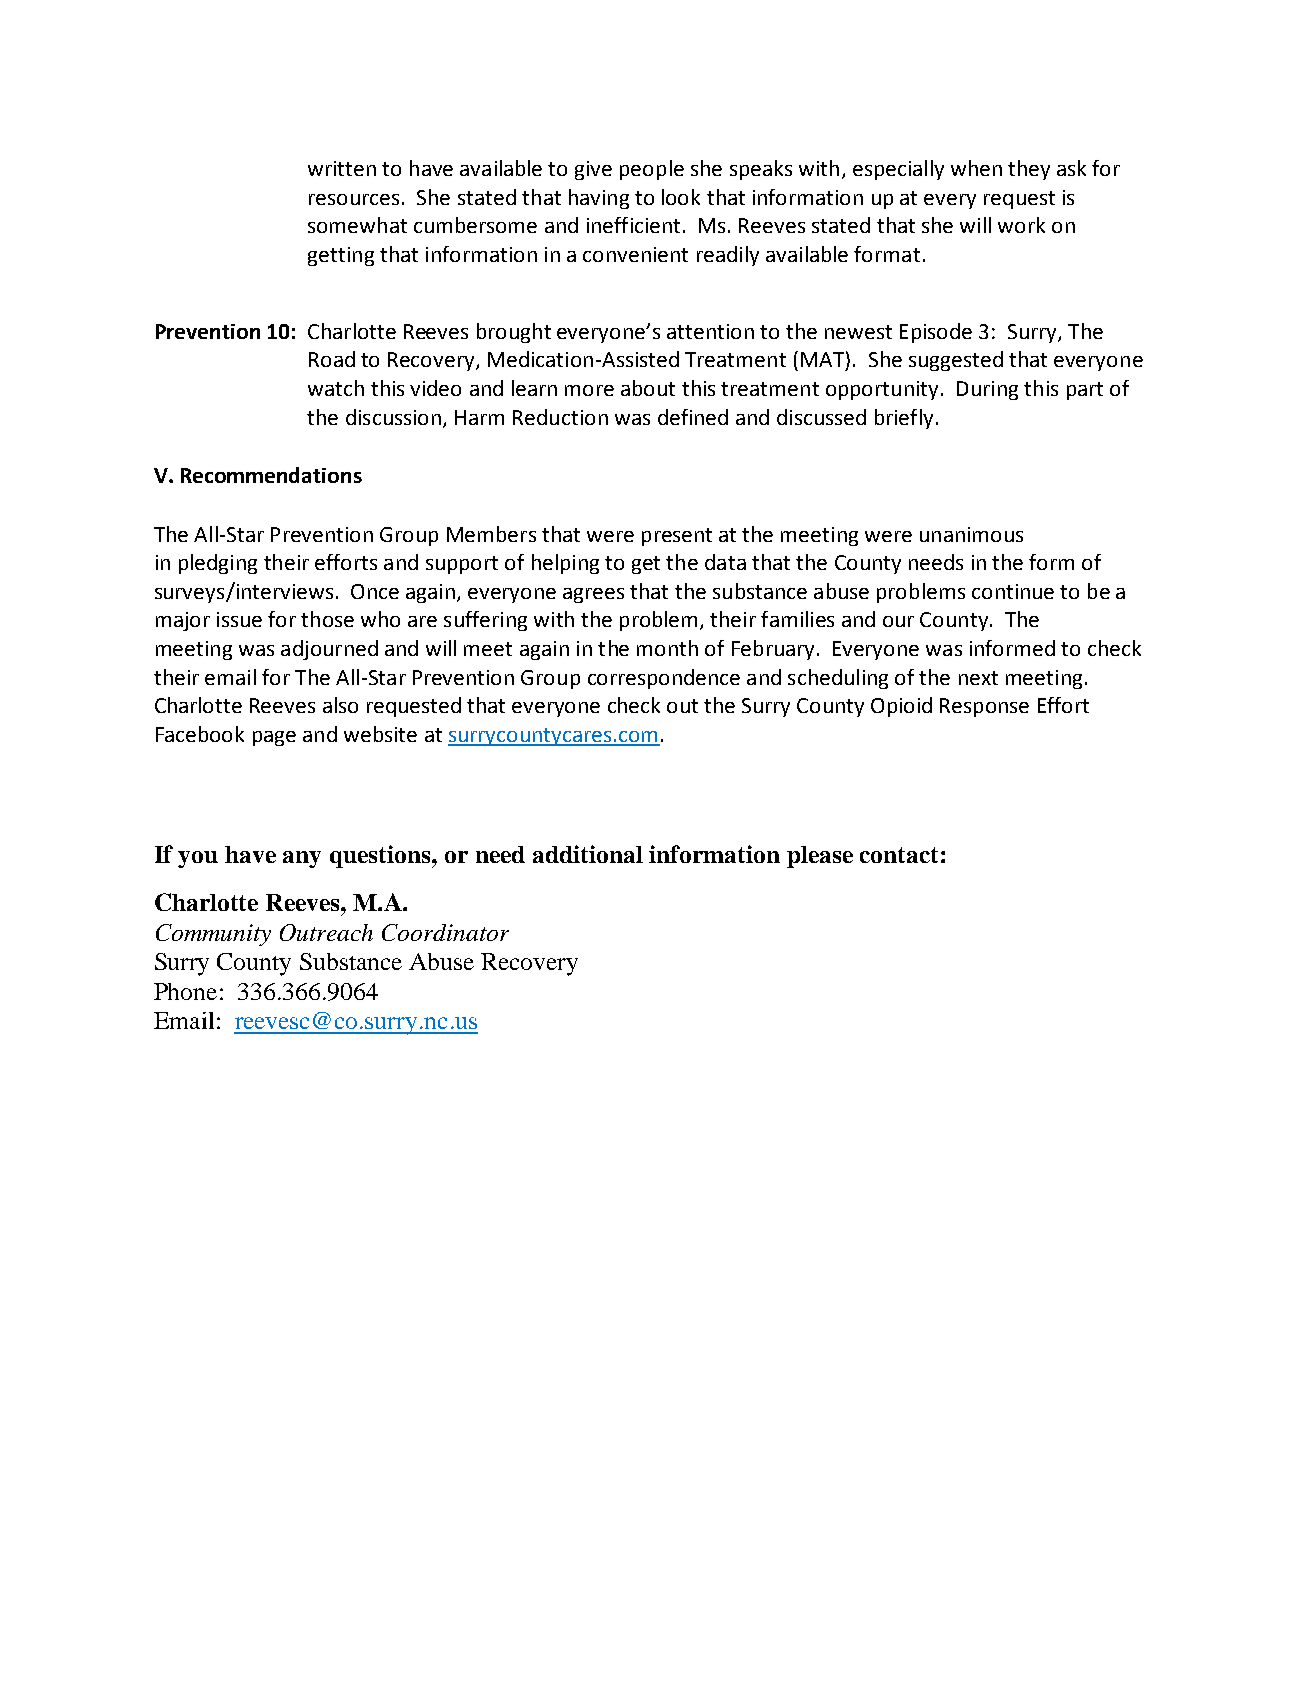 This screenshot has width=1306, height=1690. What do you see at coordinates (599, 199) in the screenshot?
I see `having` at bounding box center [599, 199].
